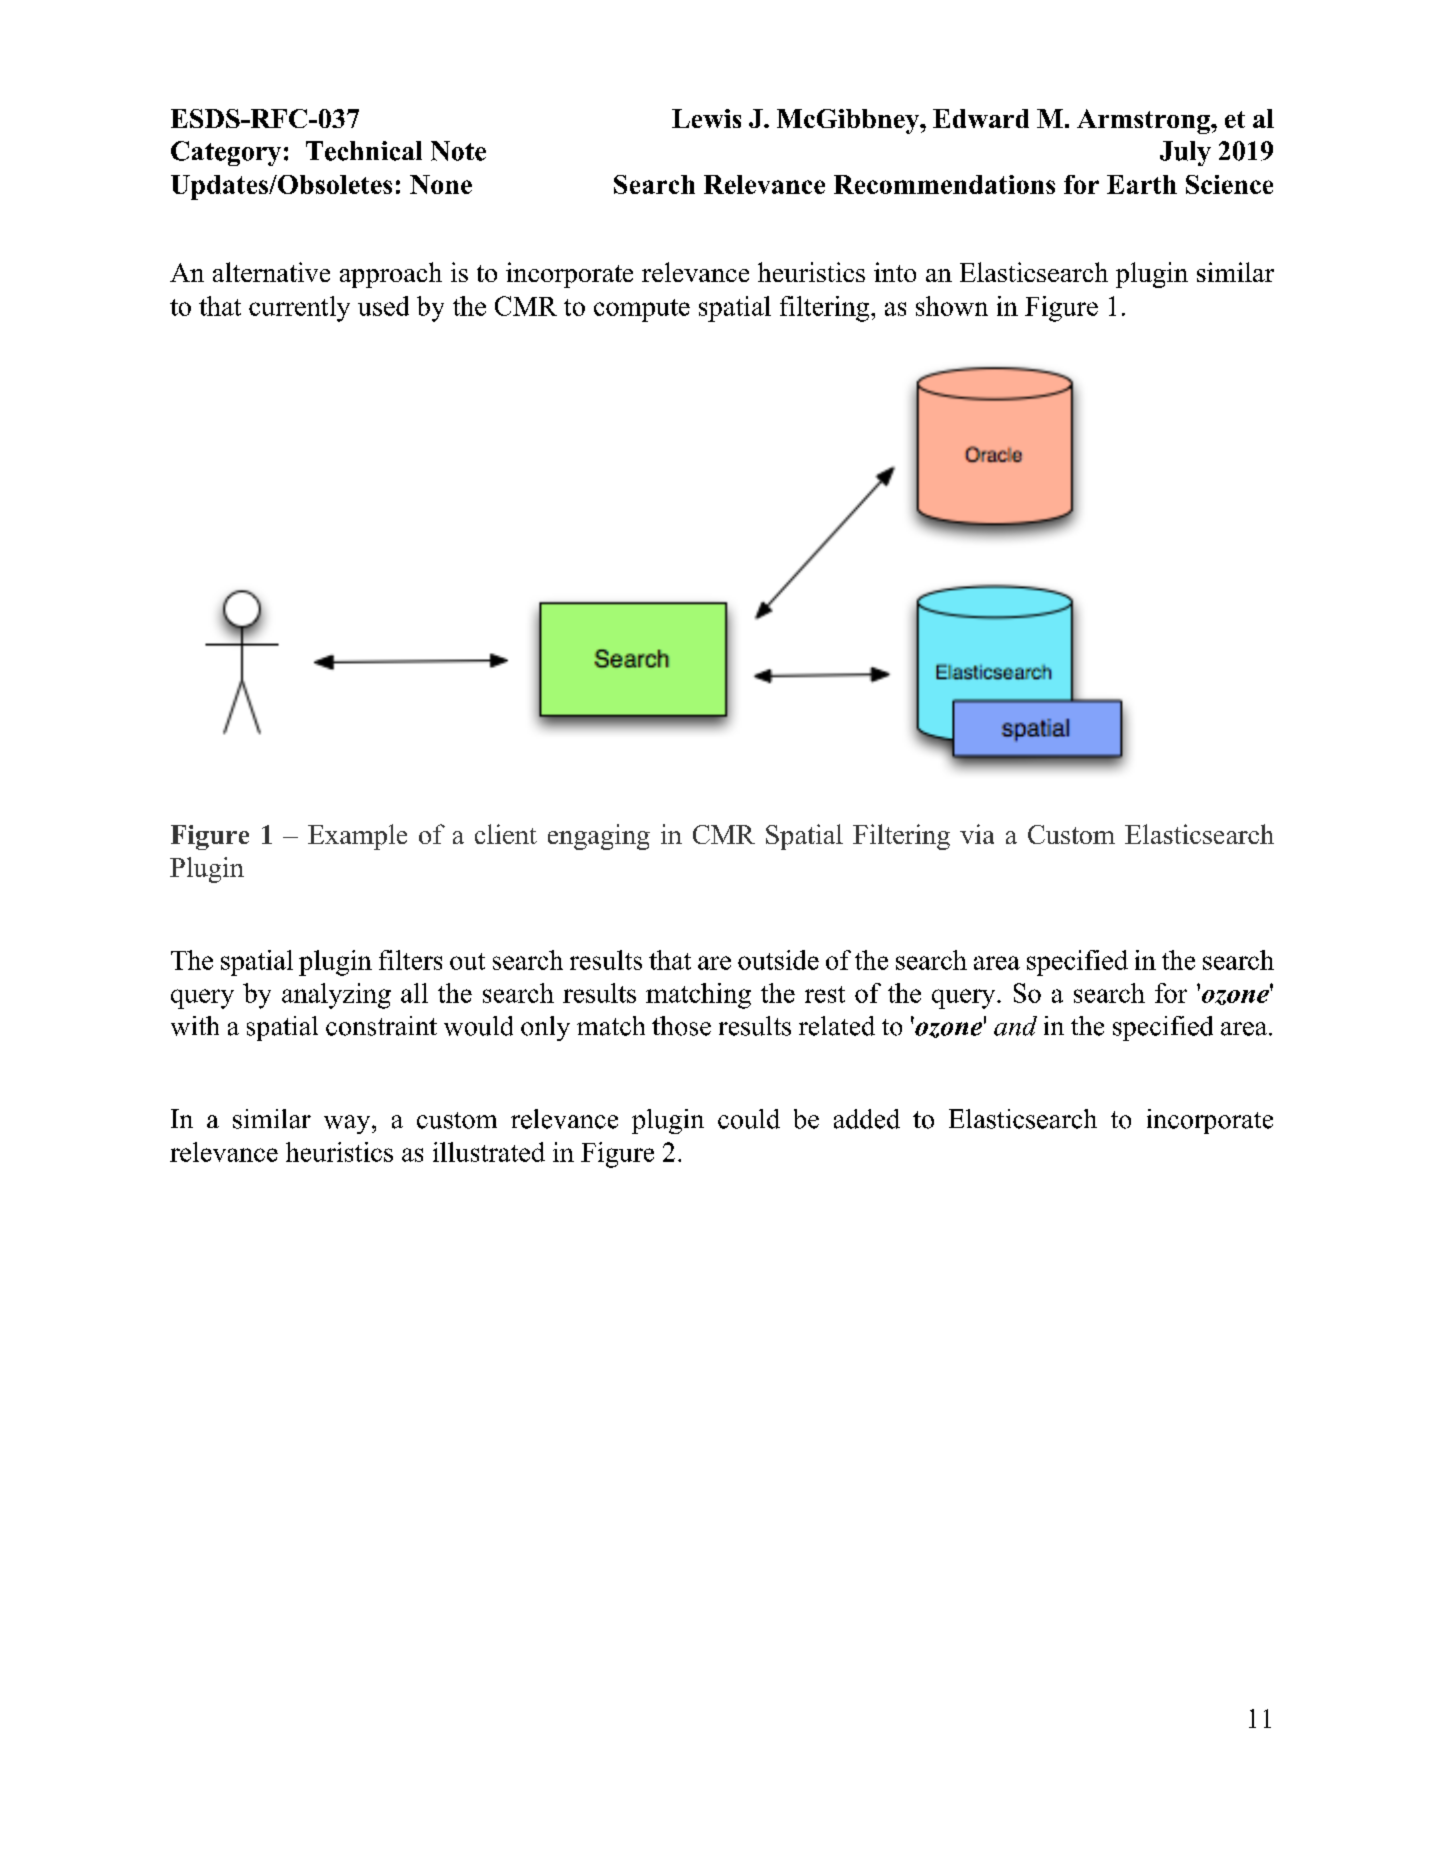 The image size is (1444, 1869). Describe the element at coordinates (364, 151) in the page. I see `Technical` at that location.
